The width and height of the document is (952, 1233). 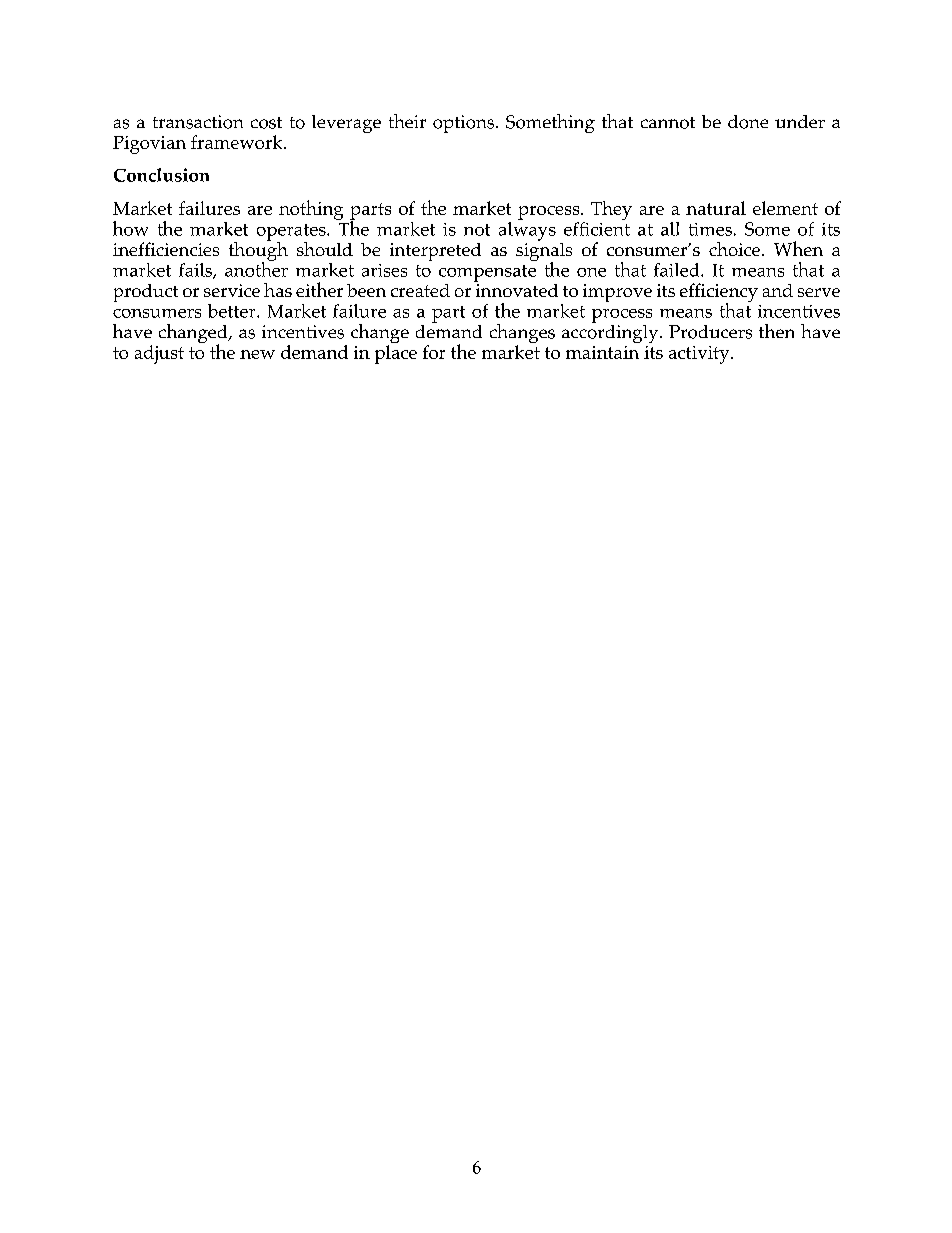 What do you see at coordinates (434, 352) in the document?
I see `for` at bounding box center [434, 352].
